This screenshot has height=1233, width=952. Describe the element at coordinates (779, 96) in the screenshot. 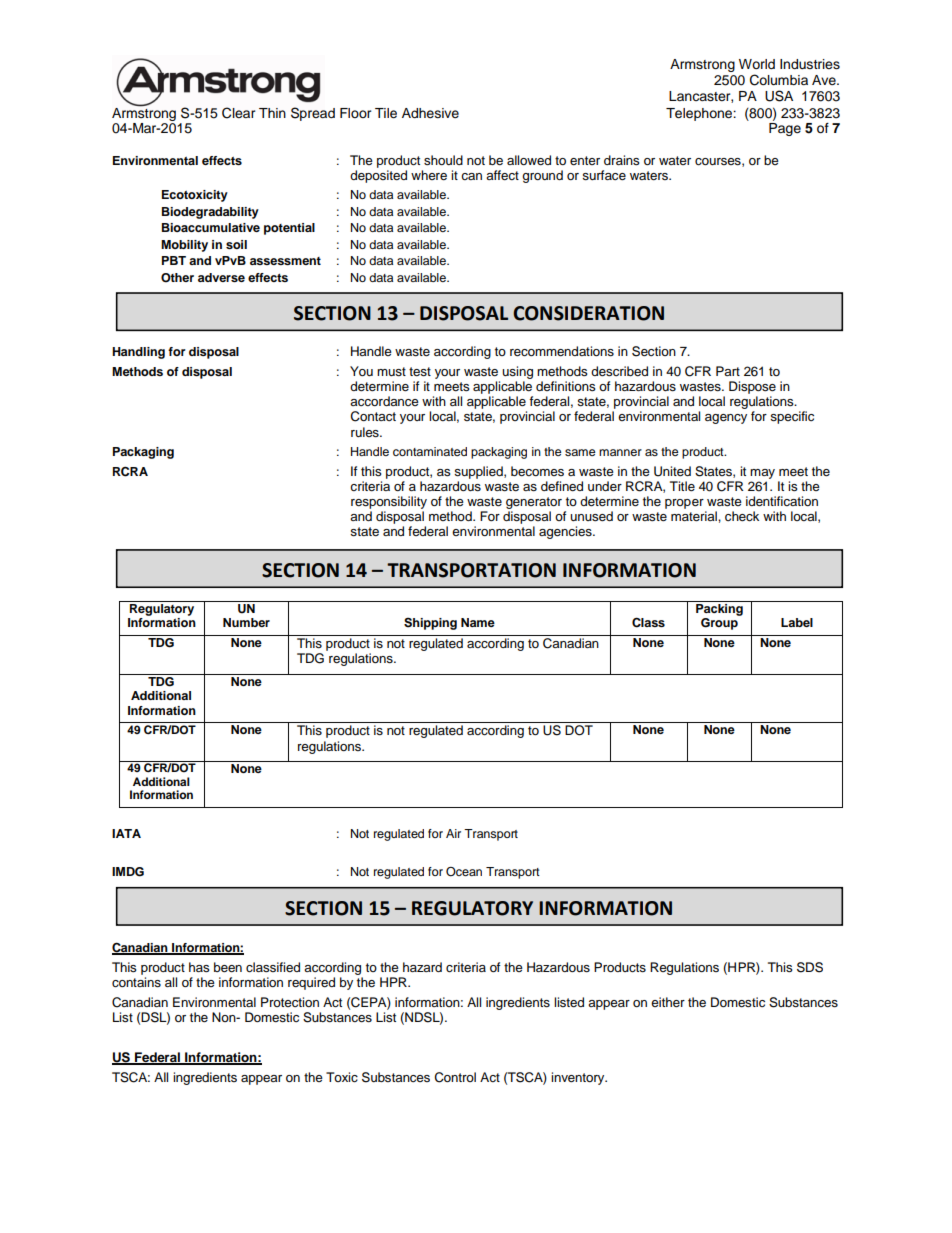

I see `USA` at that location.
